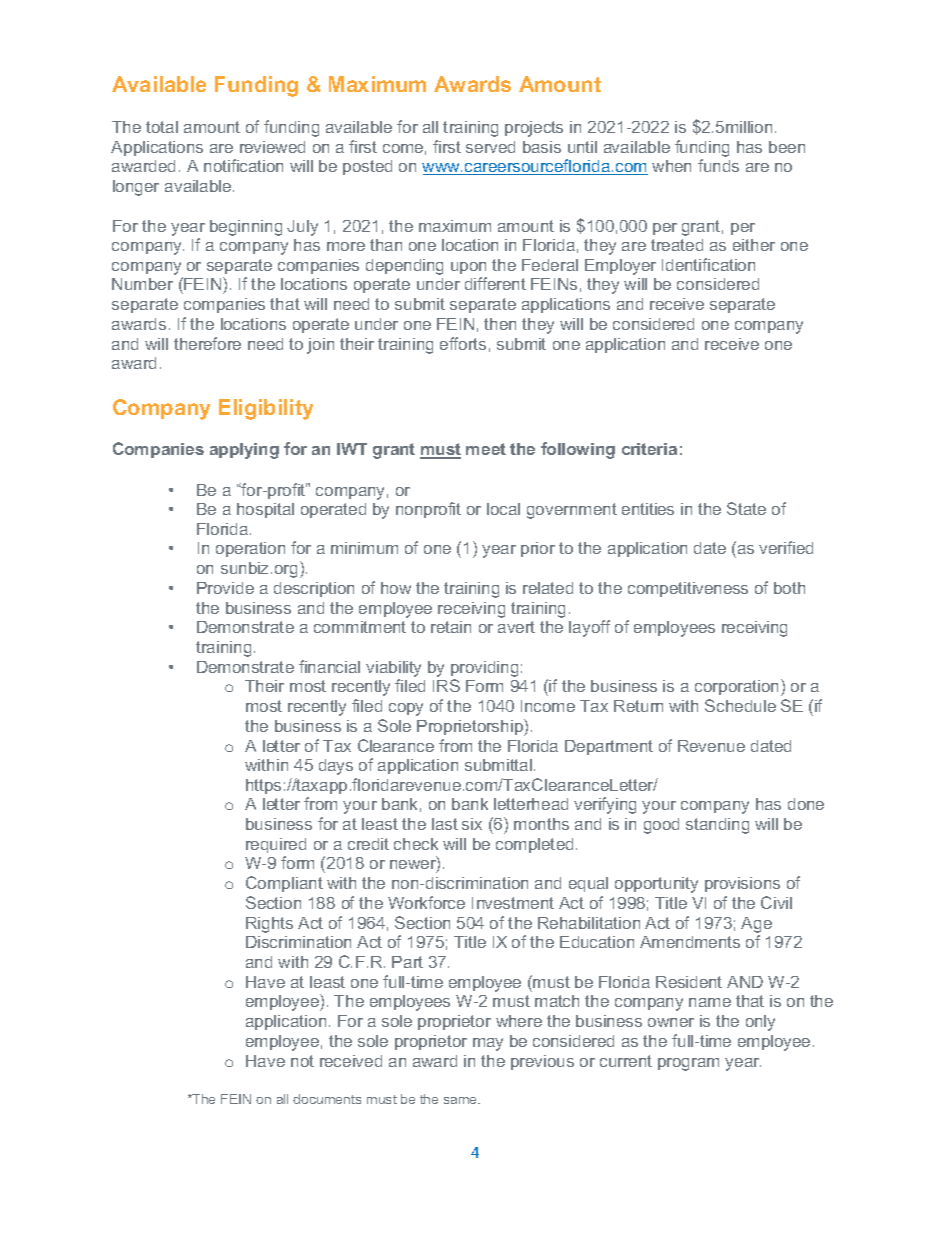 The height and width of the screenshot is (1233, 952). What do you see at coordinates (463, 343) in the screenshot?
I see `efforts` at bounding box center [463, 343].
